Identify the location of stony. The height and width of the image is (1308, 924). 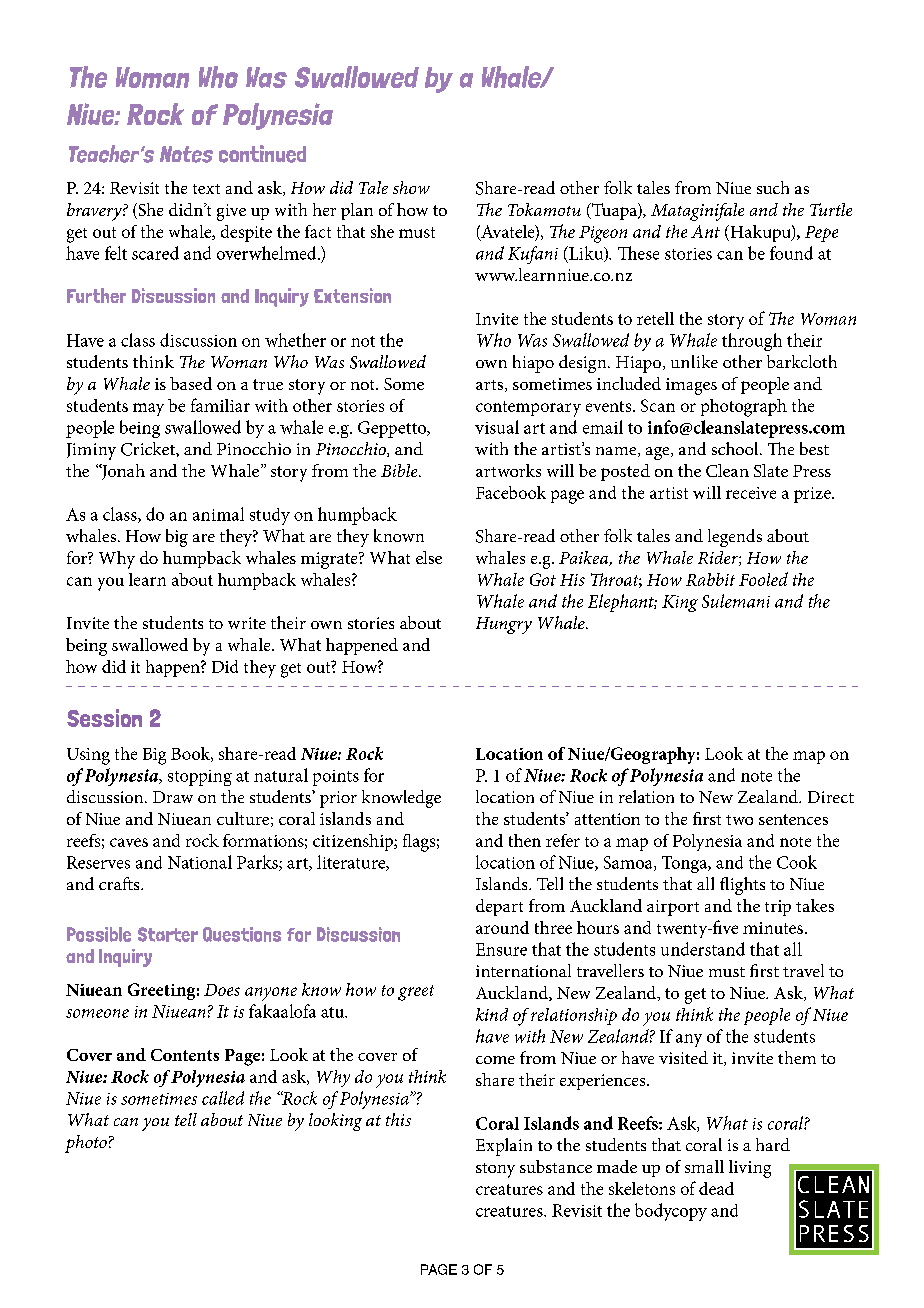
(495, 1170).
